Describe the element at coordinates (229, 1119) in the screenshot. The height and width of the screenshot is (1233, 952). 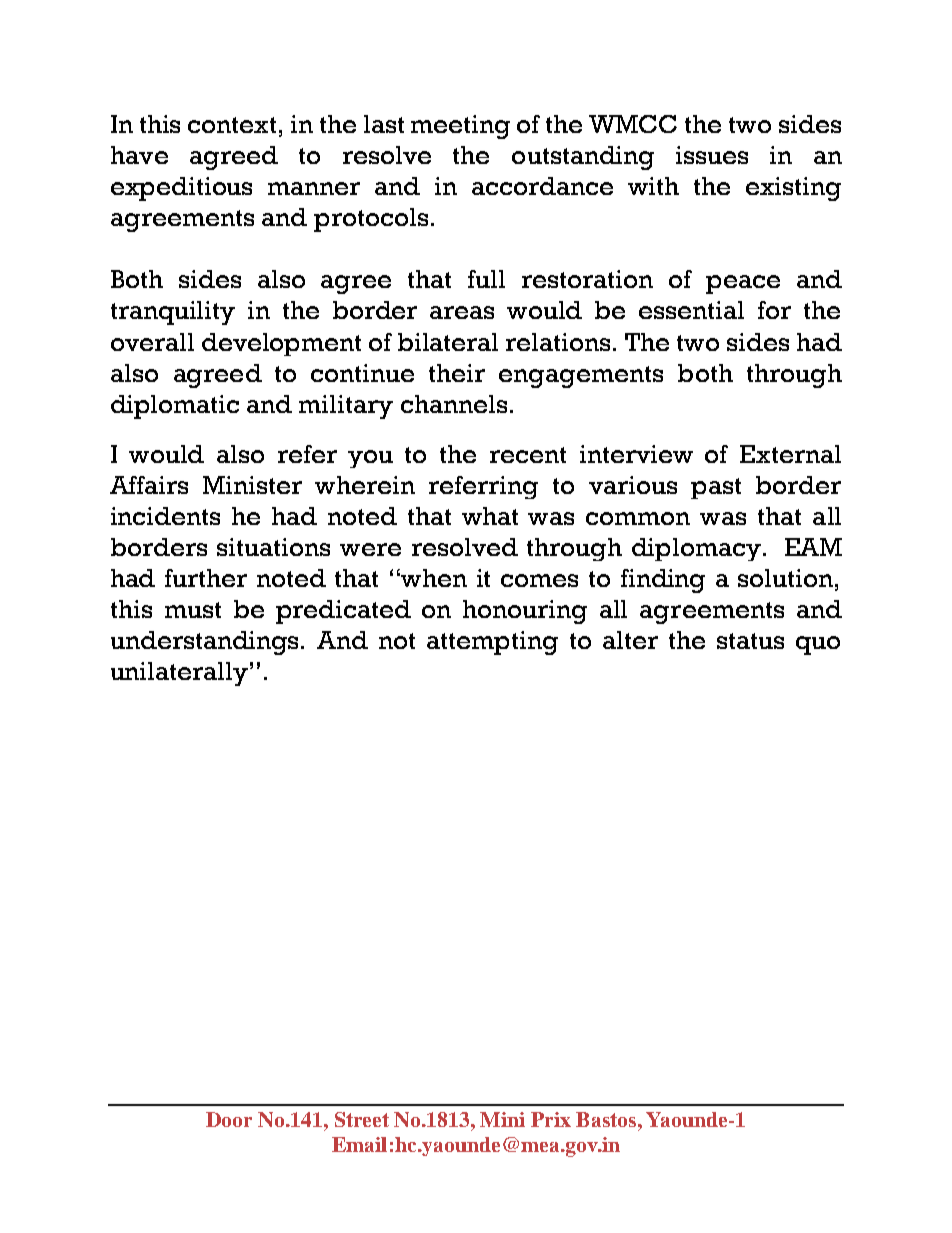
I see `Door` at that location.
